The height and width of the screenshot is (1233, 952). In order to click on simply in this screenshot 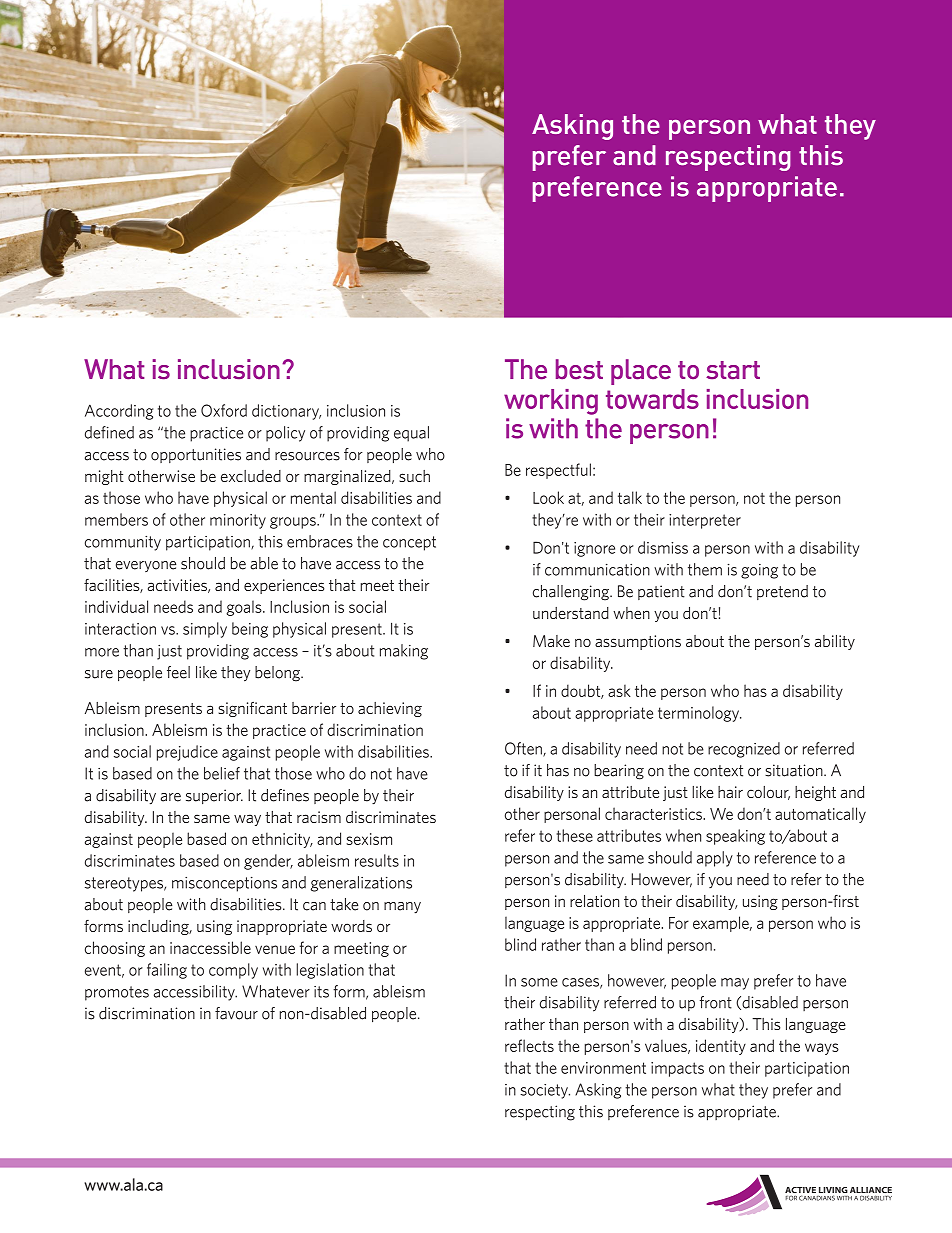, I will do `click(205, 630)`.
